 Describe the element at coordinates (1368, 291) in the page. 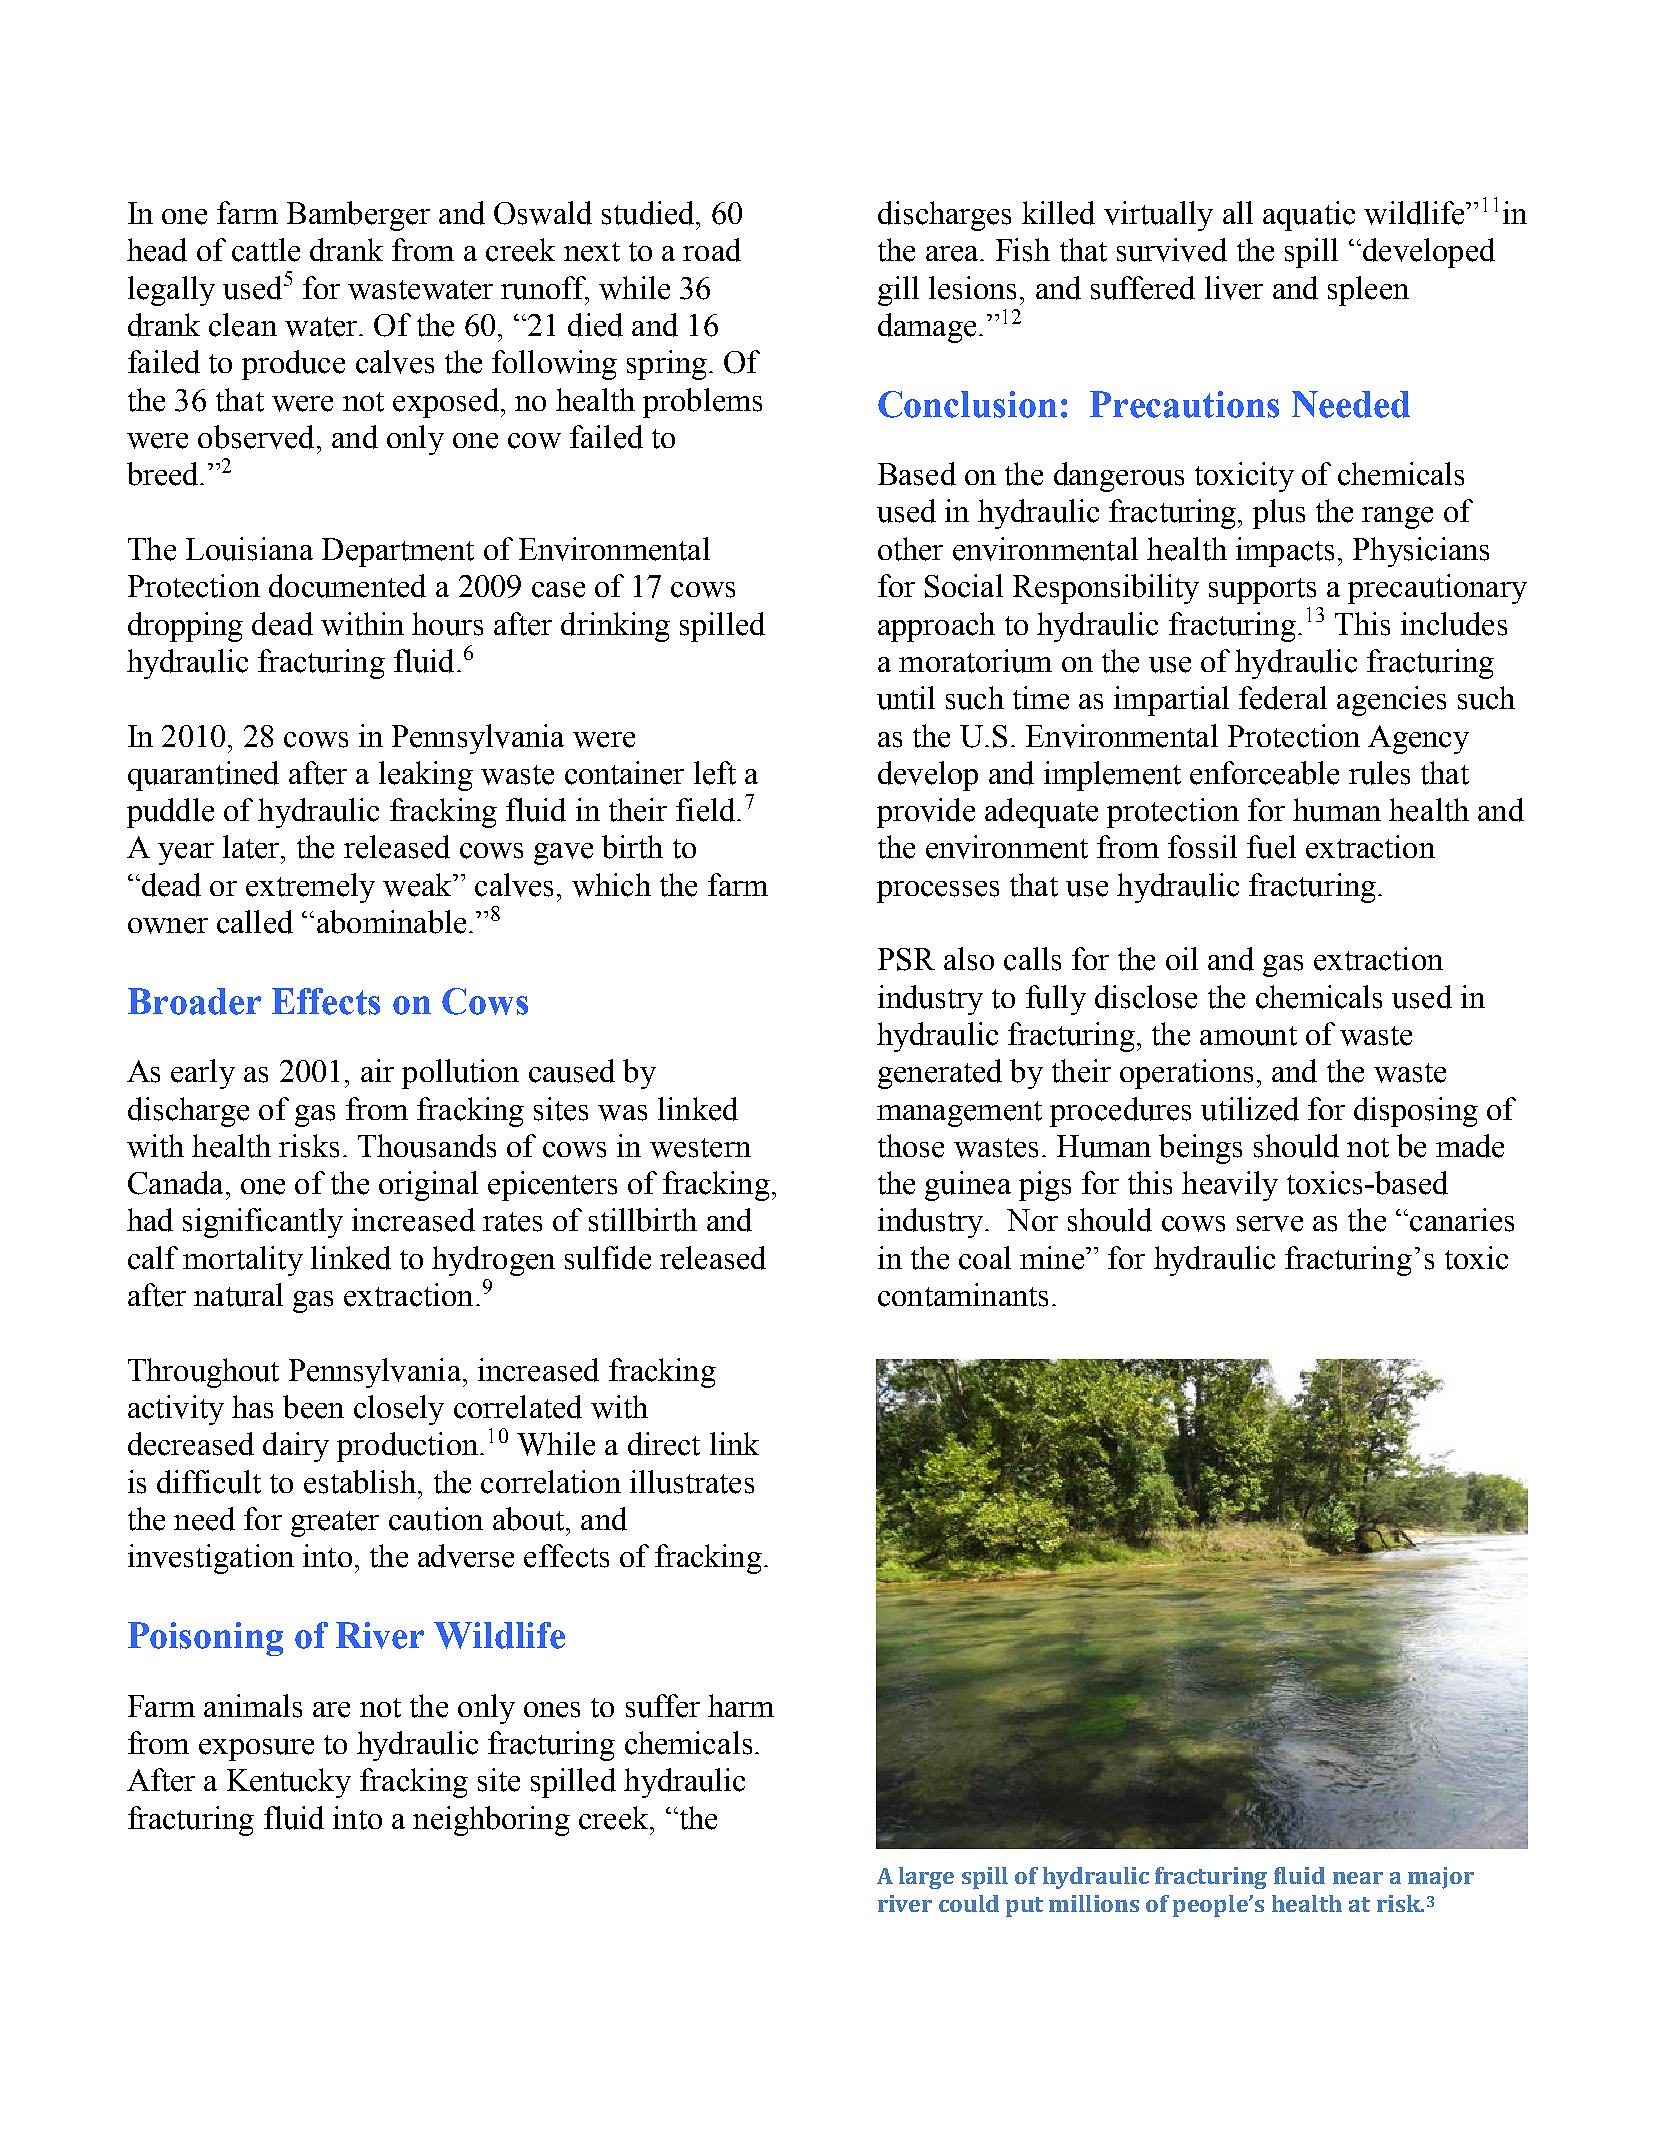

I see `spleen` at that location.
